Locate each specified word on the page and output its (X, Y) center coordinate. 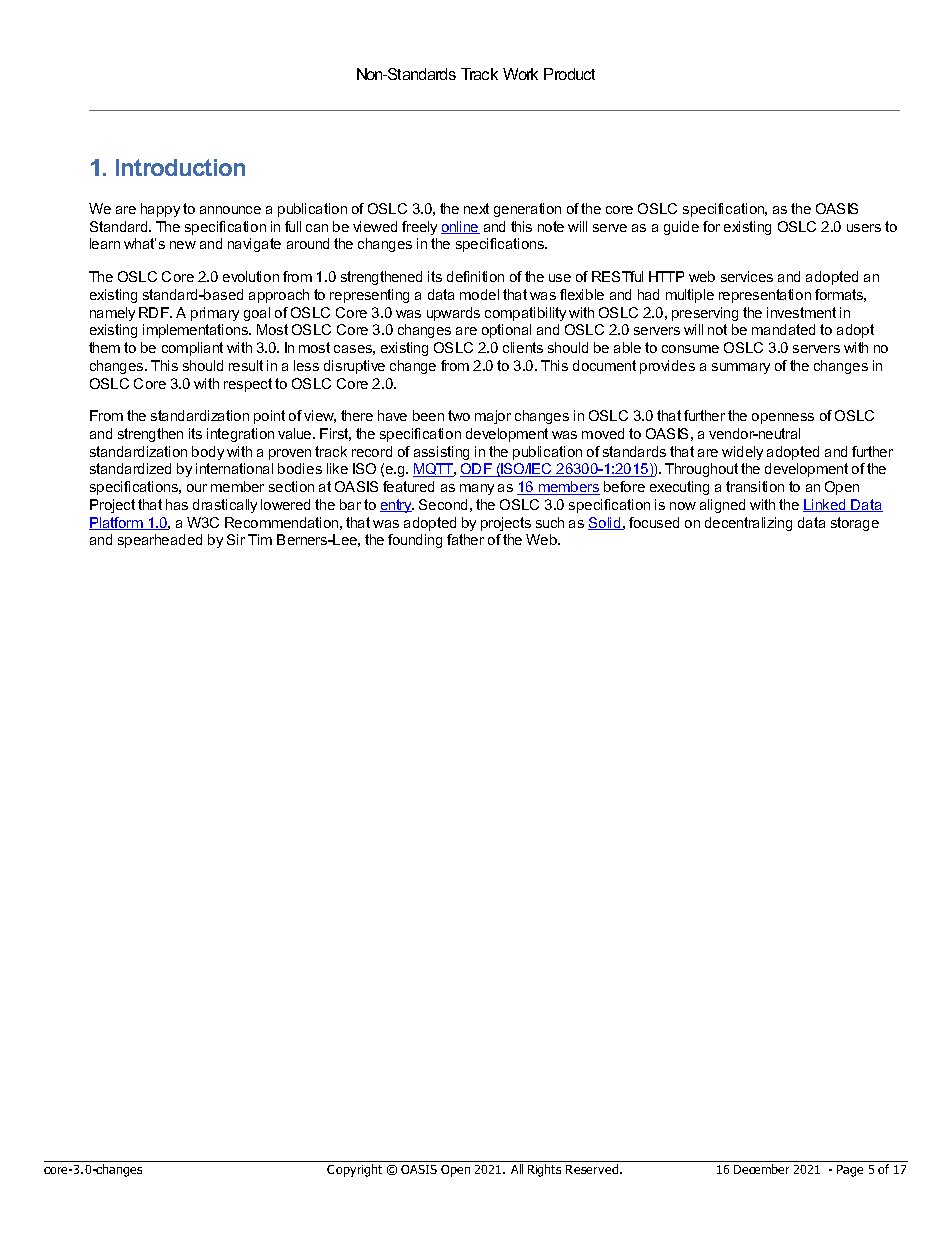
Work (520, 74)
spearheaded (160, 541)
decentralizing (748, 524)
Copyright (354, 1170)
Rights (544, 1170)
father (465, 539)
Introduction (180, 167)
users (864, 228)
